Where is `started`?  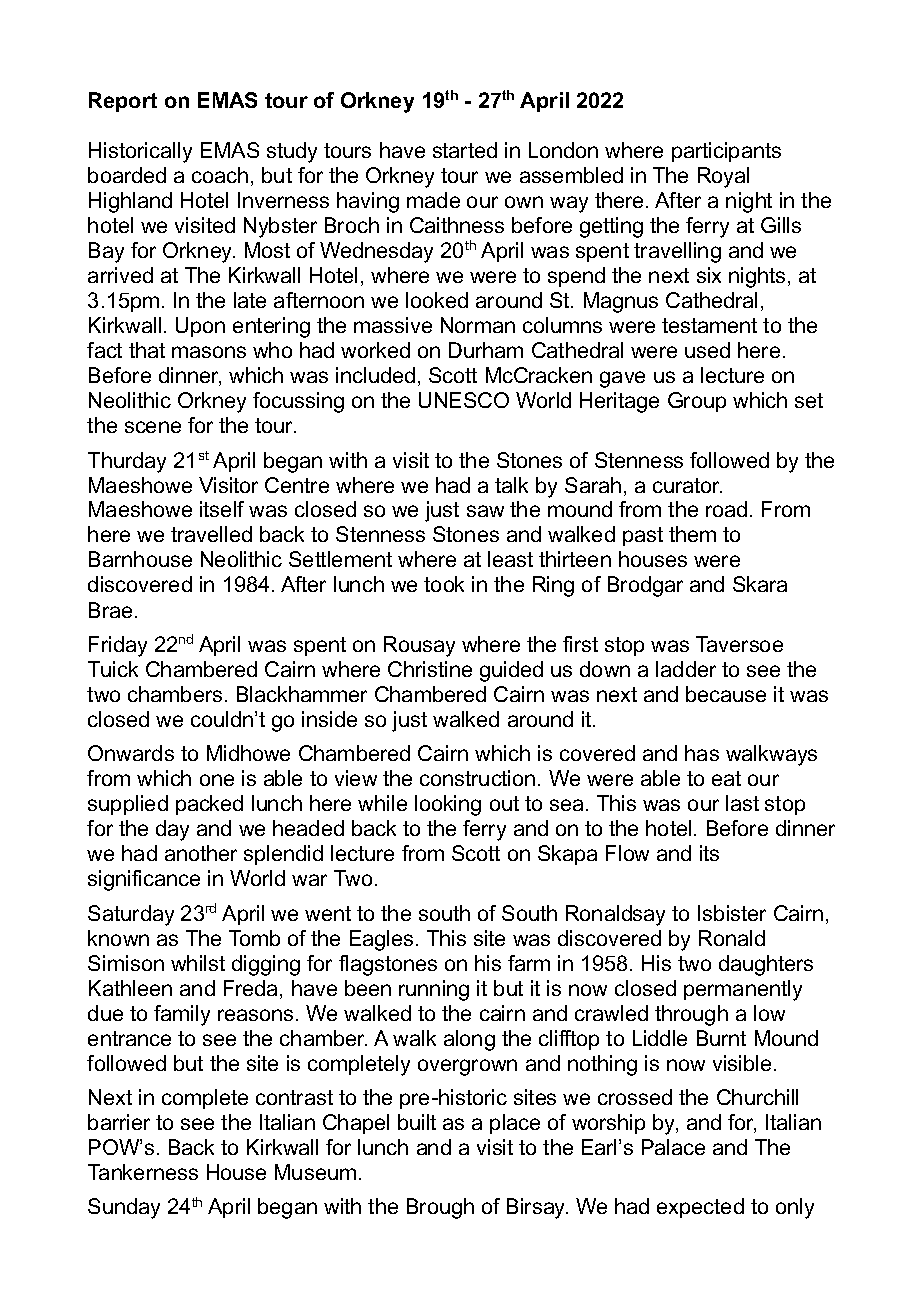 started is located at coordinates (465, 150).
